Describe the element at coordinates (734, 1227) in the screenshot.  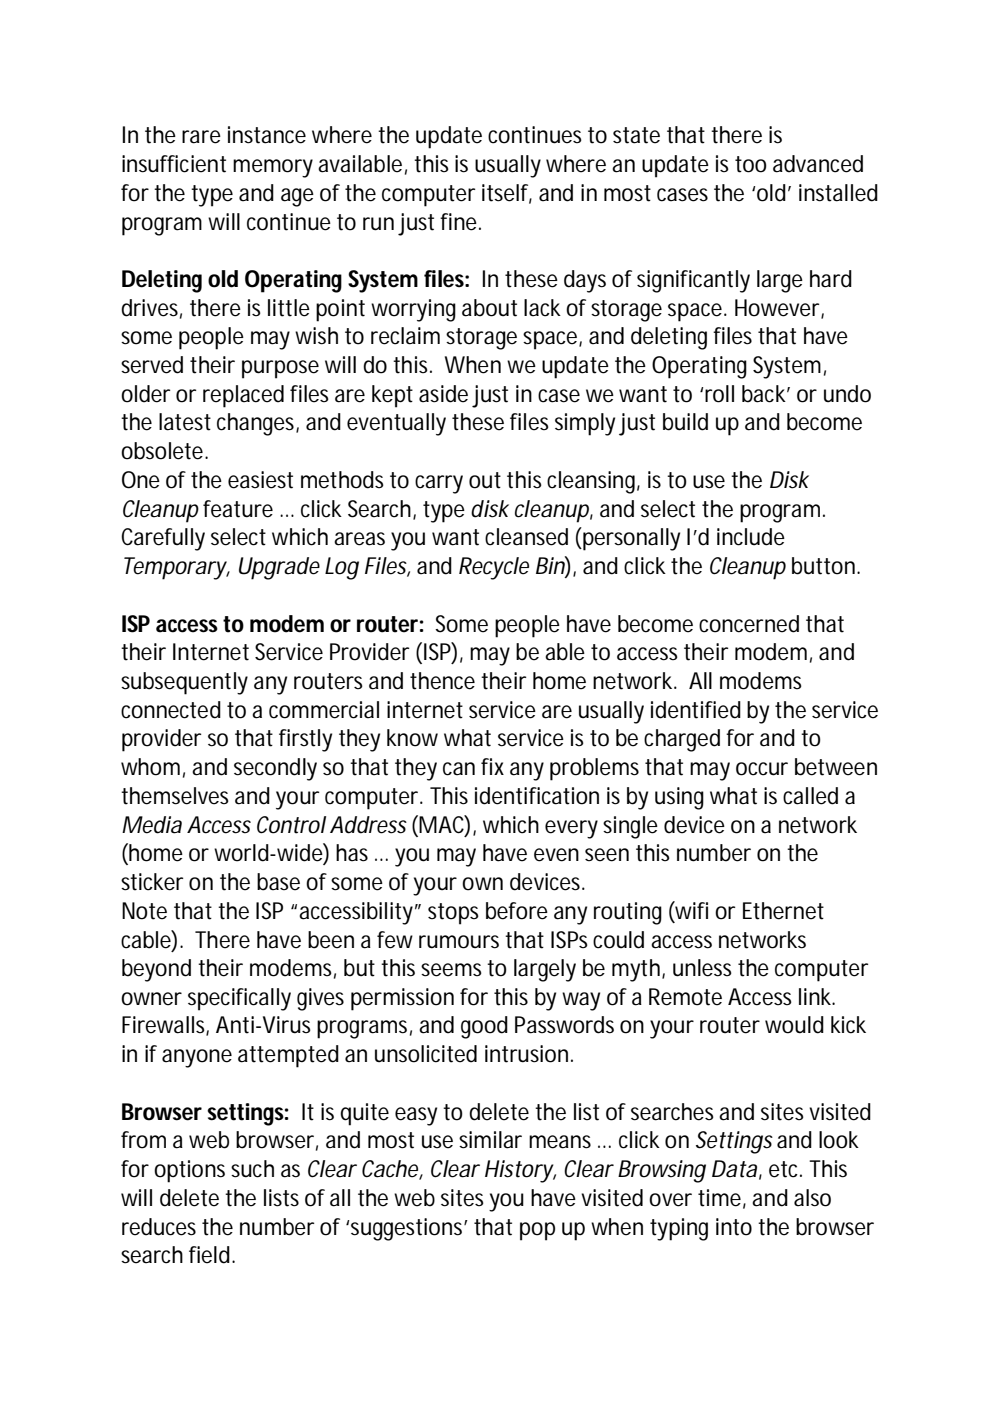
I see `into` at that location.
